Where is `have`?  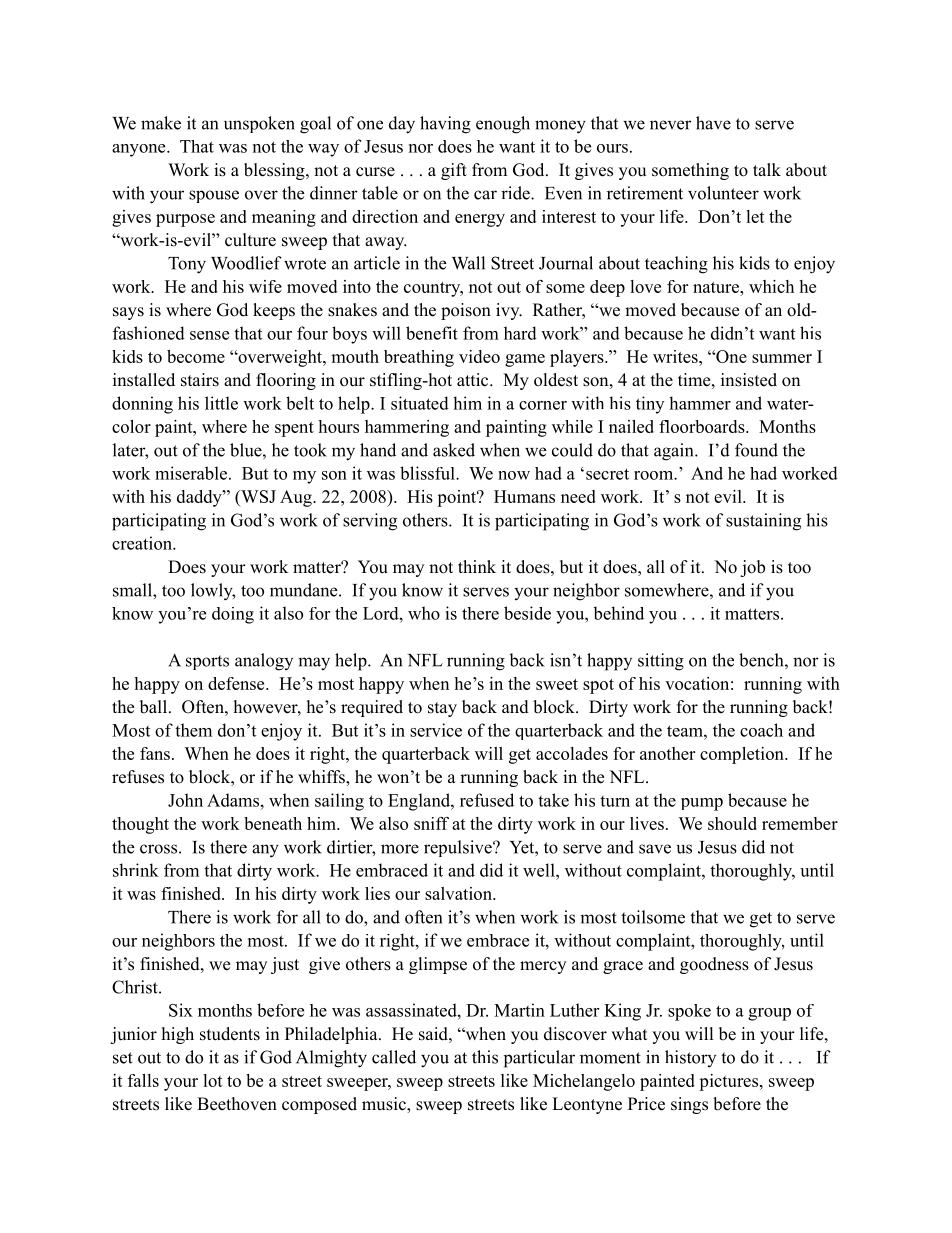 have is located at coordinates (713, 123).
